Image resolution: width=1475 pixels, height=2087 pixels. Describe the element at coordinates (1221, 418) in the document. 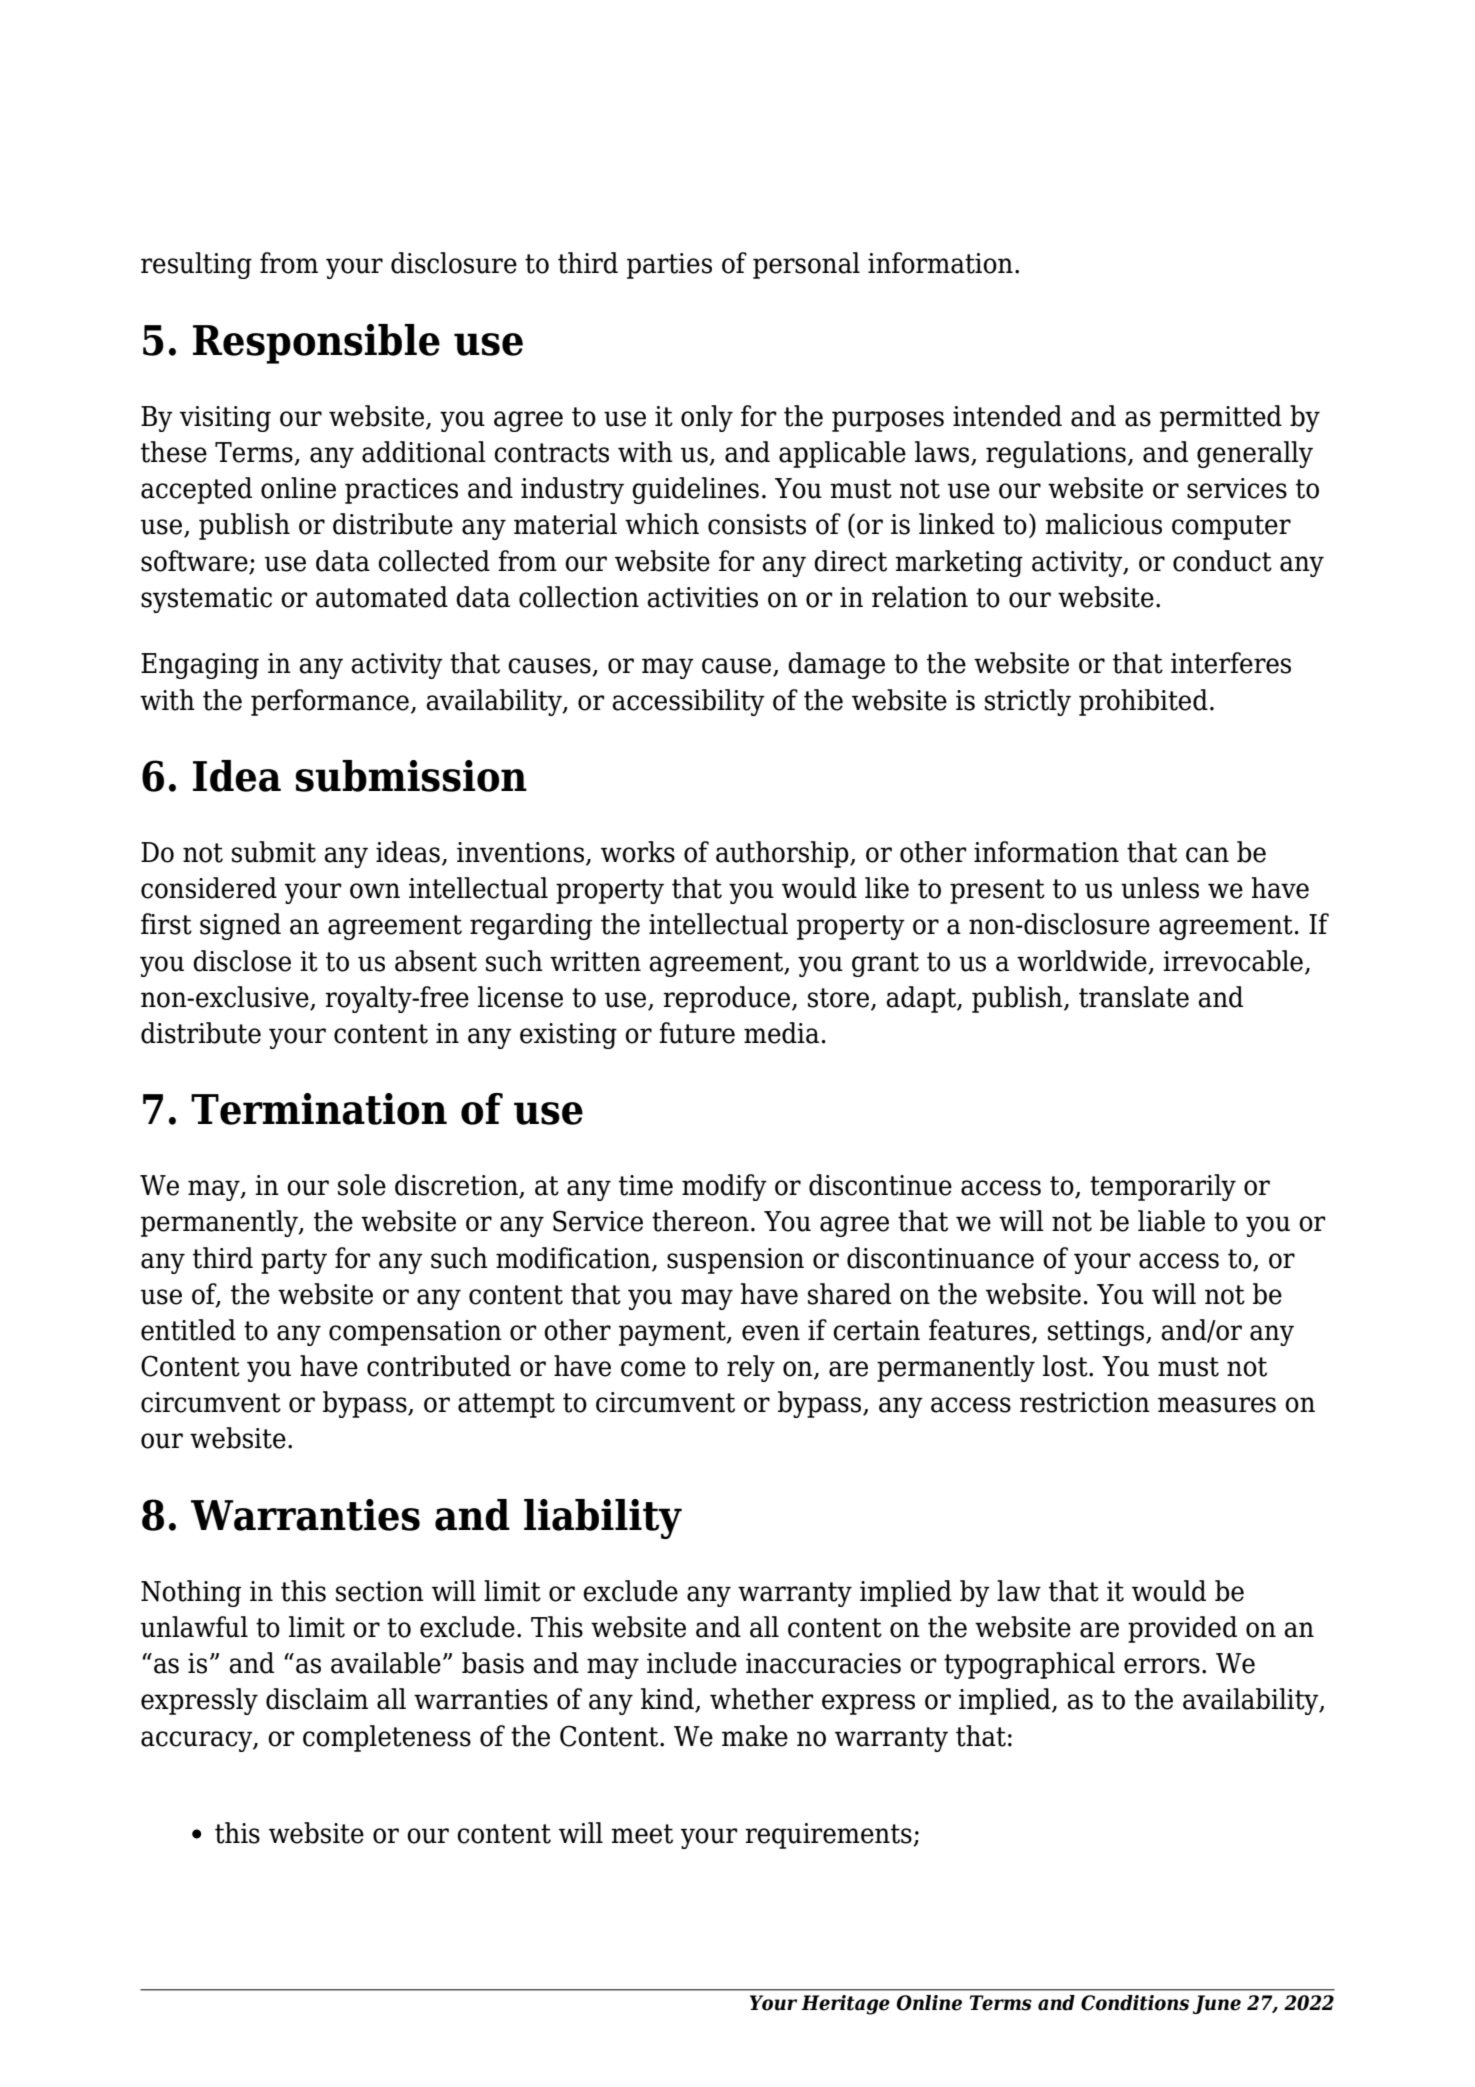

I see `permitted` at that location.
